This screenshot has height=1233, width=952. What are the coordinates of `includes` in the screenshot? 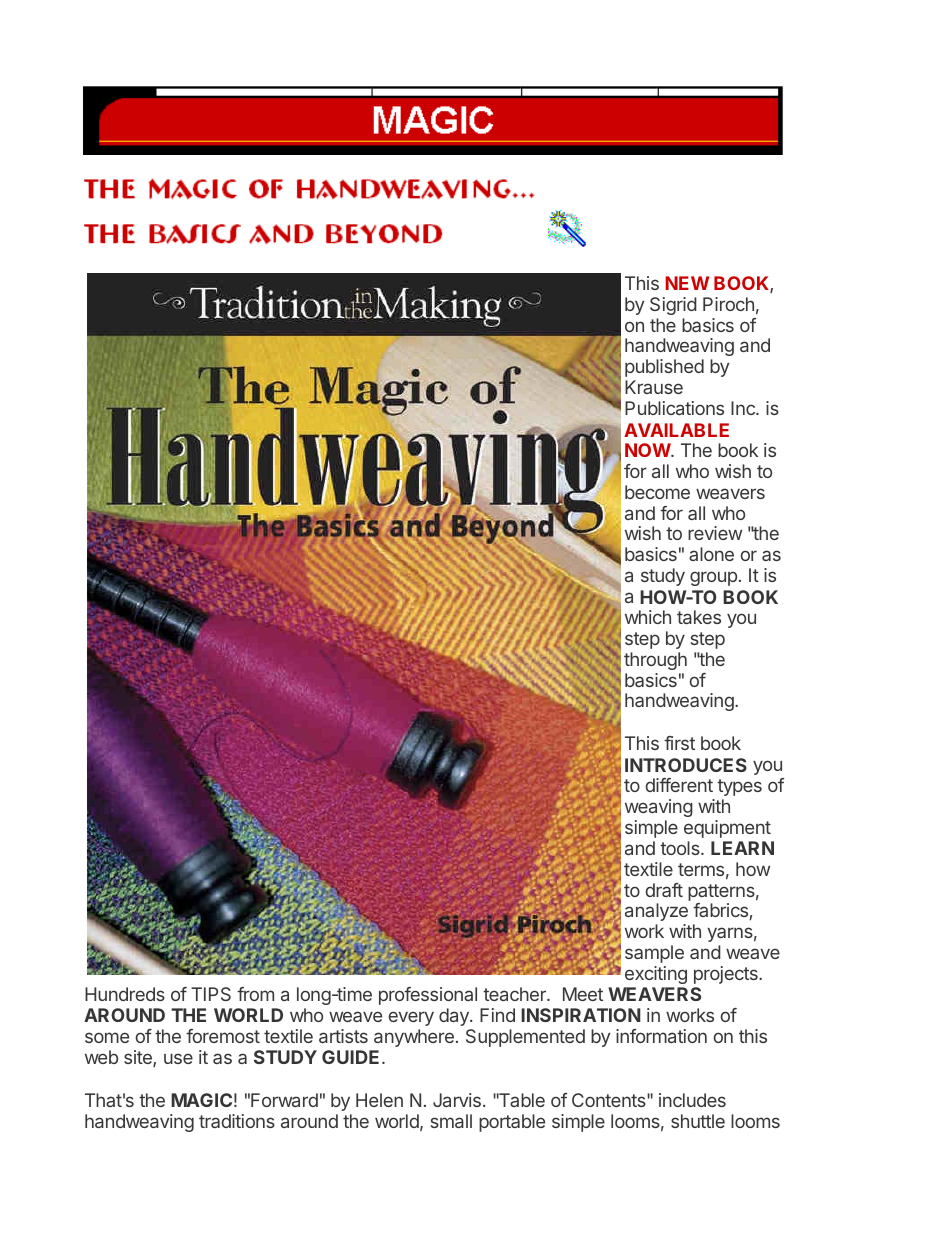 It's located at (692, 1100).
